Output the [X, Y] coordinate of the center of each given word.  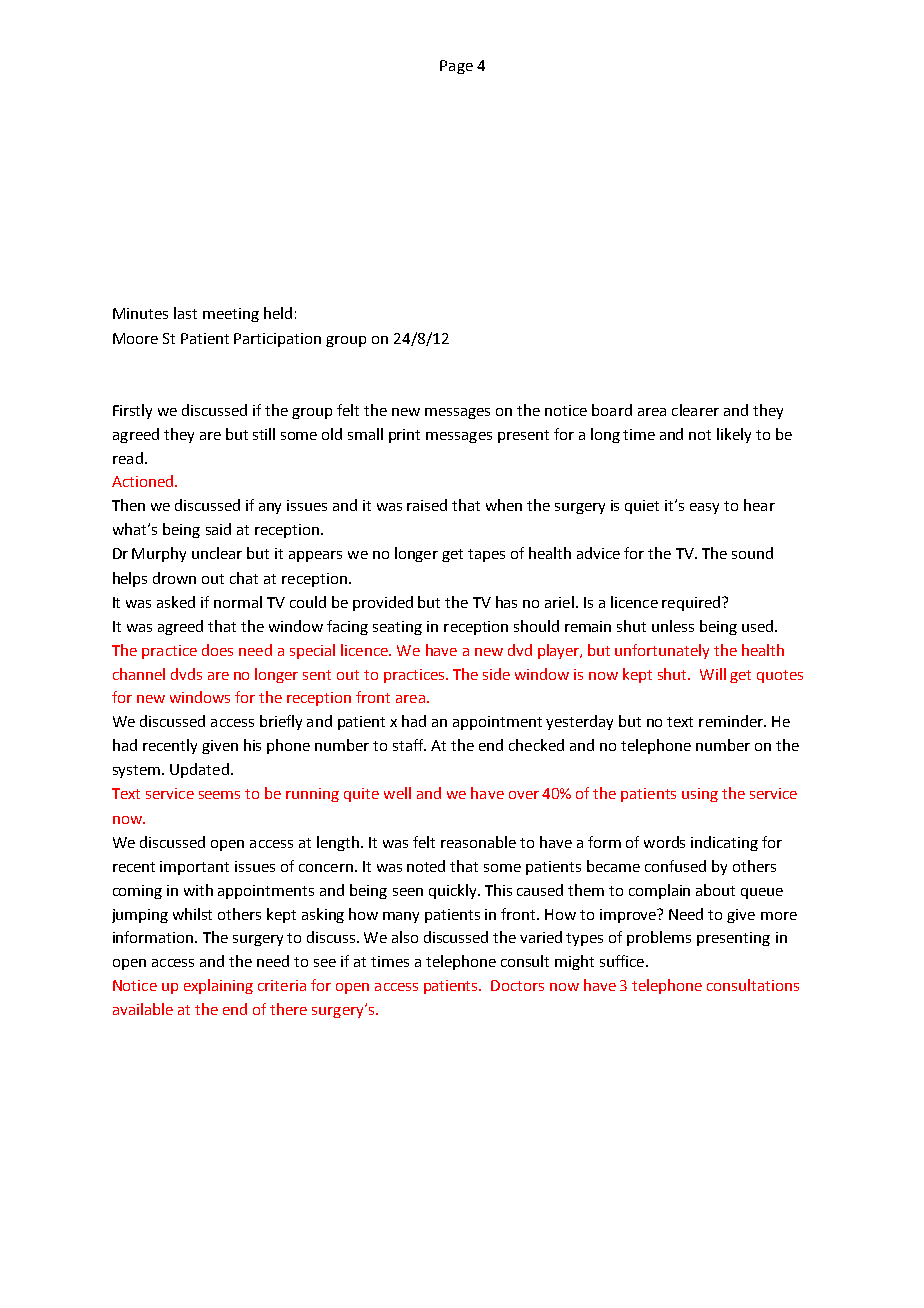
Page [456, 67]
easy [704, 508]
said [218, 529]
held [278, 313]
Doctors [517, 985]
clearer [695, 410]
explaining [218, 986]
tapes [486, 555]
